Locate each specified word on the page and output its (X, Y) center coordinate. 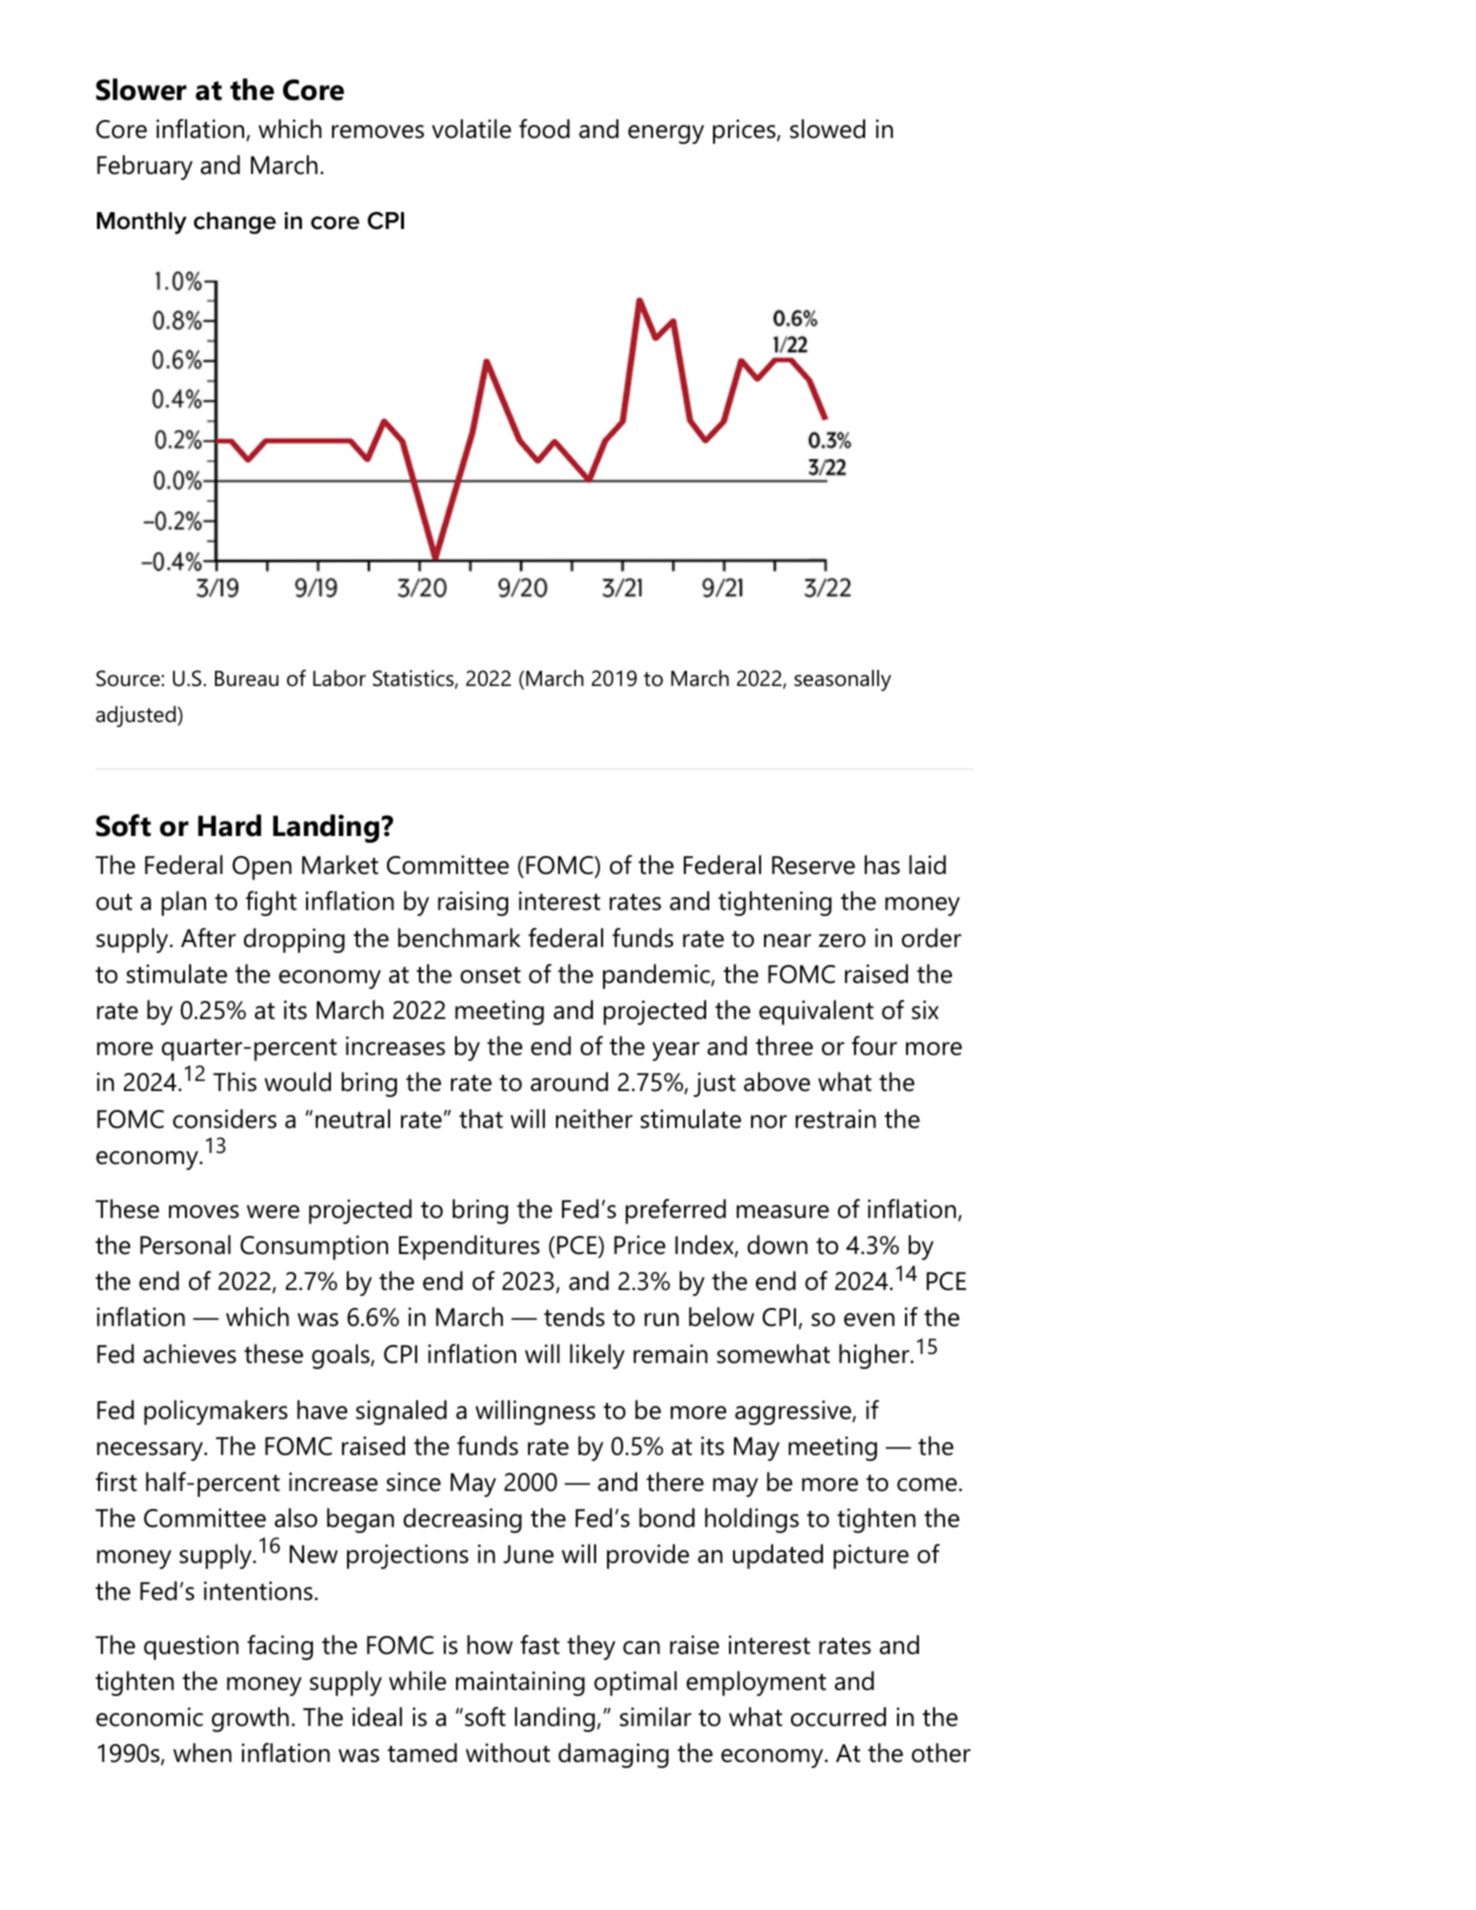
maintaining (520, 1683)
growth (250, 1719)
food (544, 129)
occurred (838, 1717)
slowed (827, 129)
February (145, 167)
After (208, 938)
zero (842, 941)
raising (473, 903)
